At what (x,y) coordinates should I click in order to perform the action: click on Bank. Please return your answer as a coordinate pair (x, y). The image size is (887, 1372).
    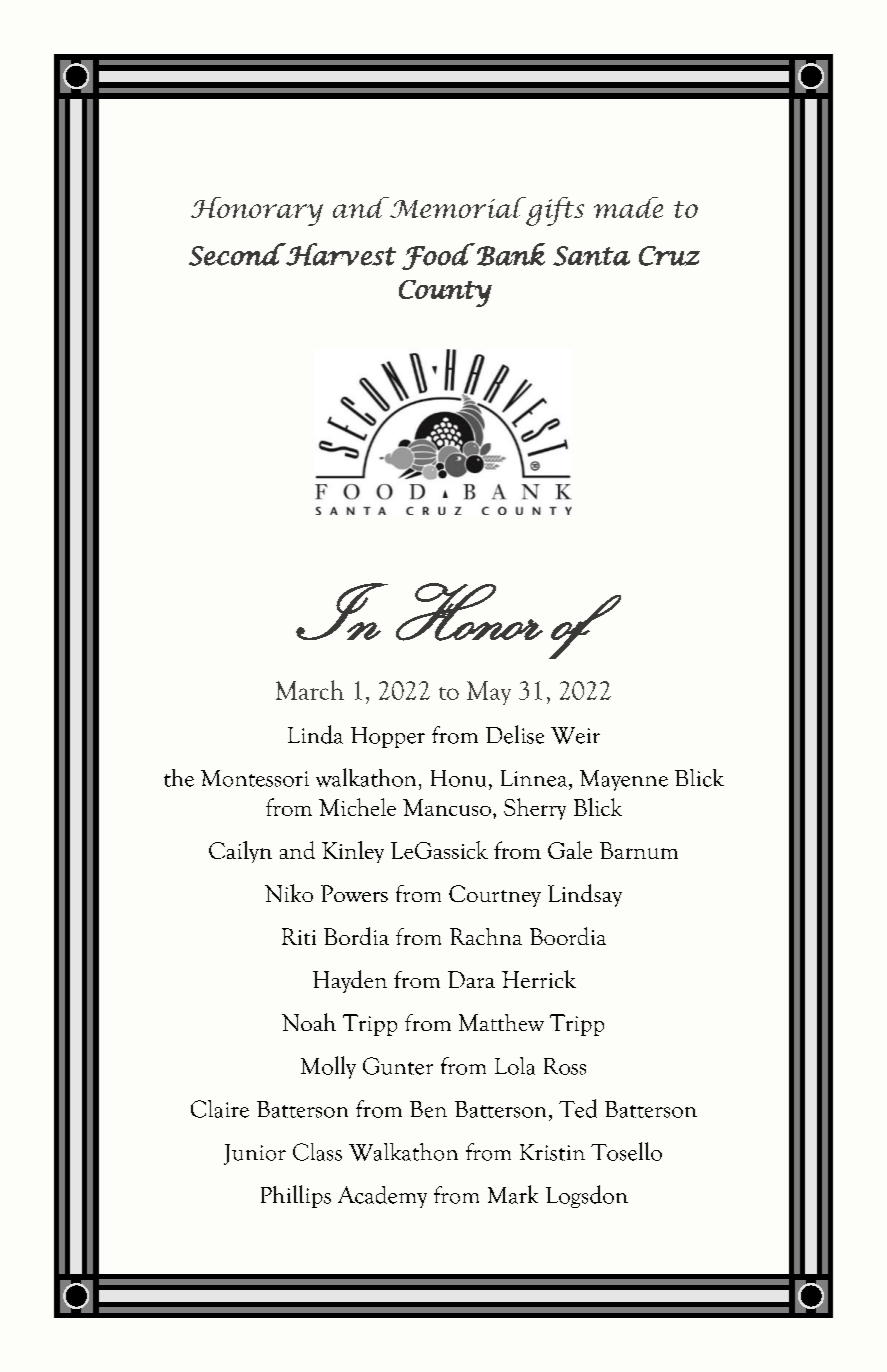
    Looking at the image, I should click on (511, 254).
